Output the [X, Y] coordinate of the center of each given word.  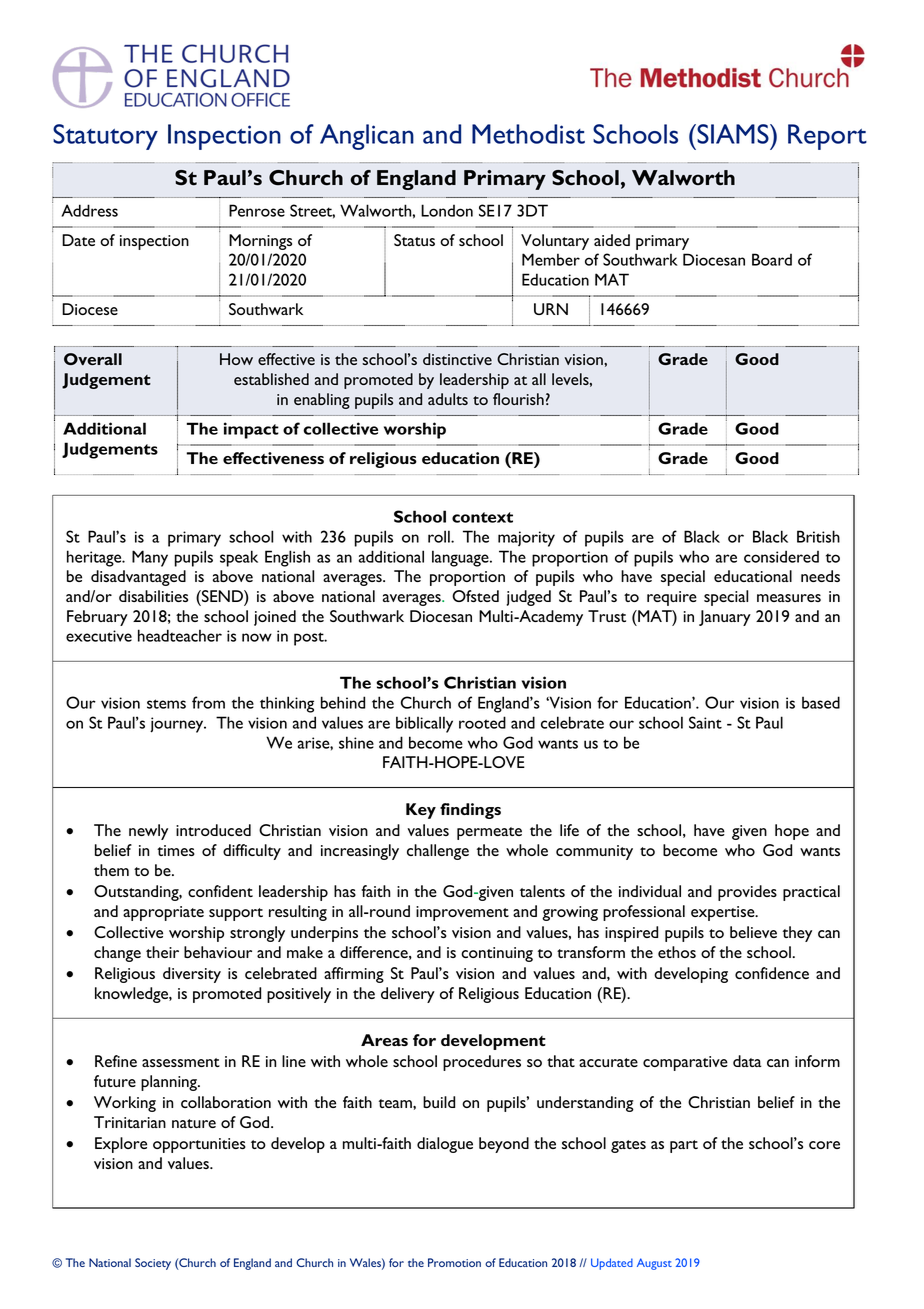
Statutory [105, 137]
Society [153, 1264]
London [447, 210]
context [482, 517]
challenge [438, 852]
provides [747, 893]
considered [781, 556]
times [176, 850]
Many [150, 558]
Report [827, 137]
